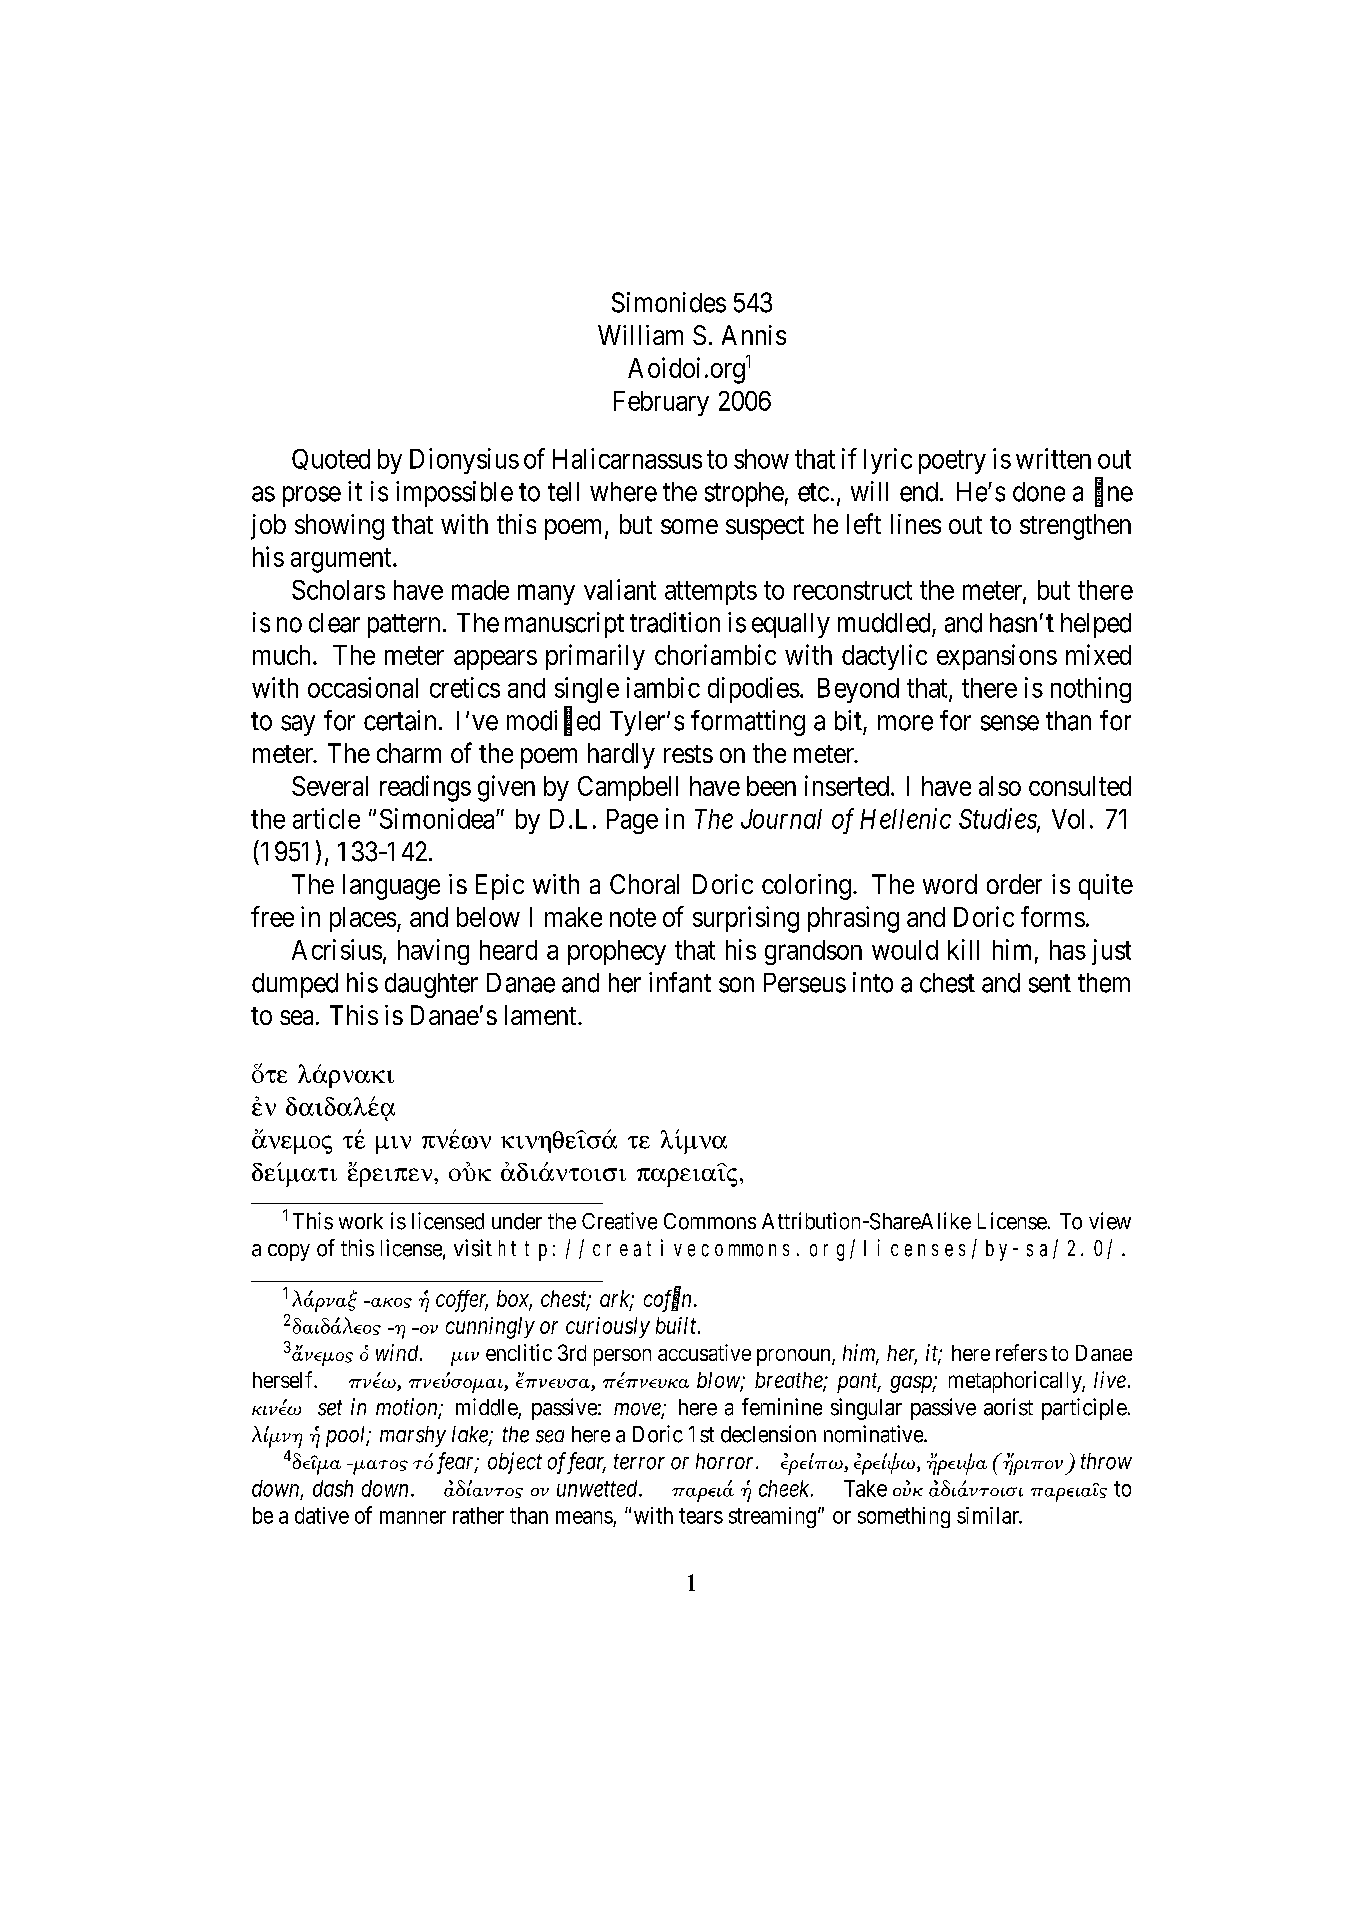 Image resolution: width=1349 pixels, height=1908 pixels. What do you see at coordinates (400, 720) in the screenshot?
I see `certain` at bounding box center [400, 720].
